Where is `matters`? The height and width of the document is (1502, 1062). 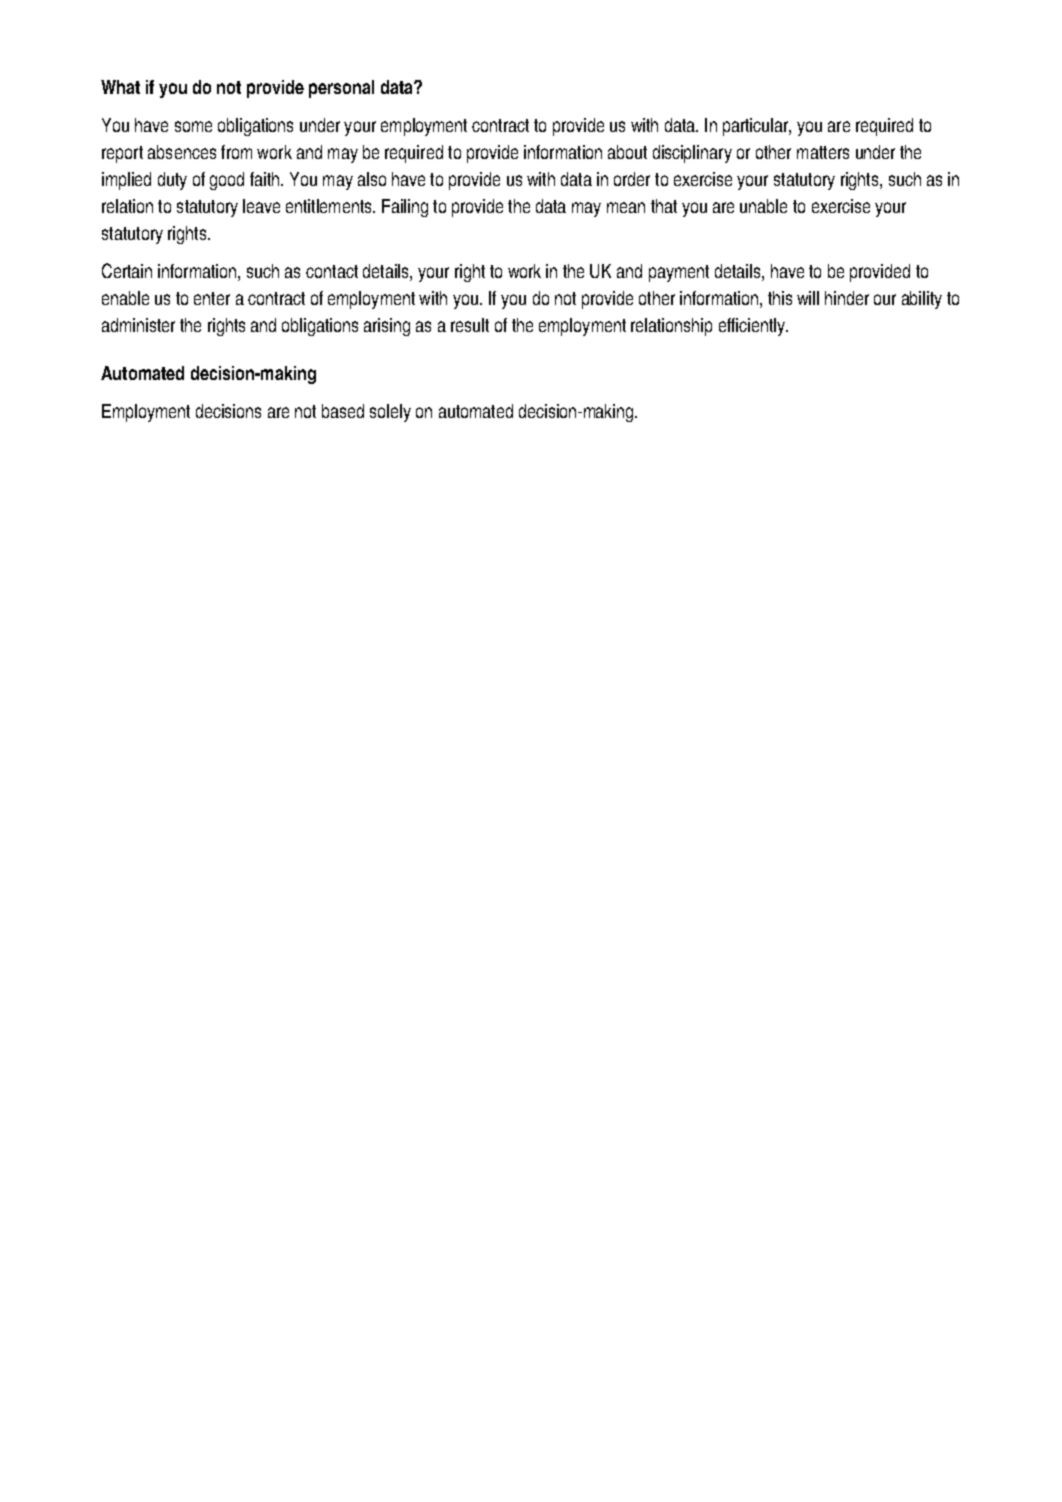 matters is located at coordinates (823, 152).
